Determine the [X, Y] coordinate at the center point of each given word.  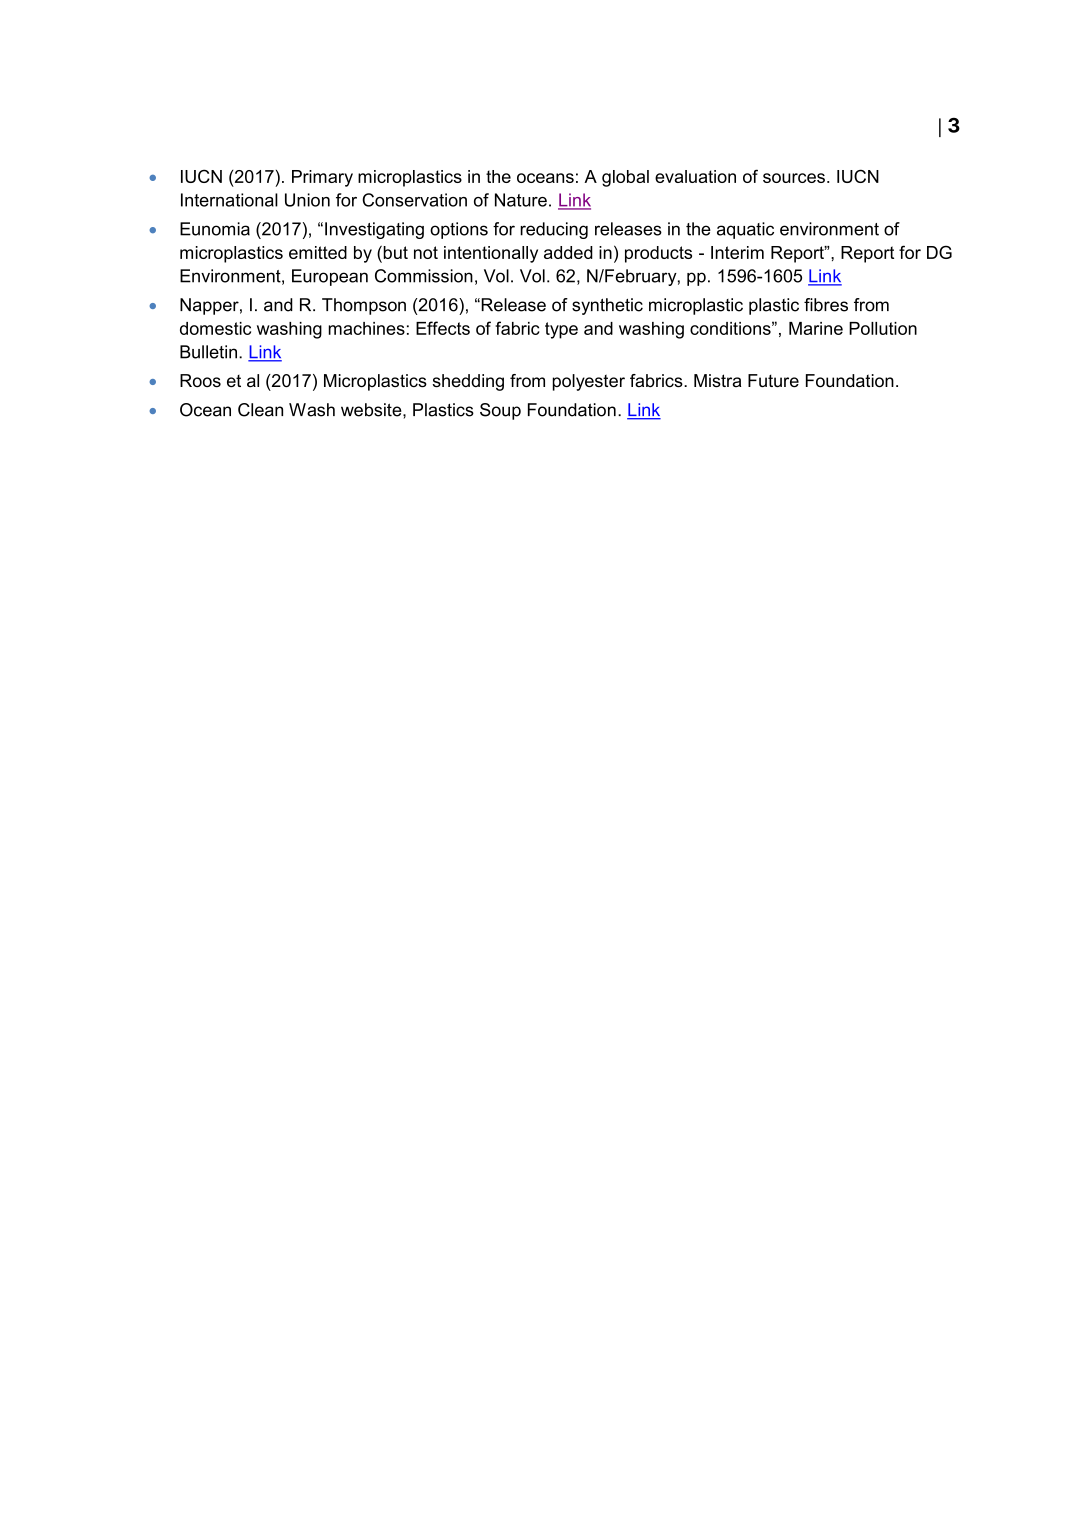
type [561, 330]
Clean [260, 410]
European [330, 277]
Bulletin [208, 352]
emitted [318, 252]
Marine [816, 328]
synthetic [607, 306]
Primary [322, 178]
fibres [826, 305]
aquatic [745, 230]
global [625, 178]
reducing [554, 230]
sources [794, 178]
